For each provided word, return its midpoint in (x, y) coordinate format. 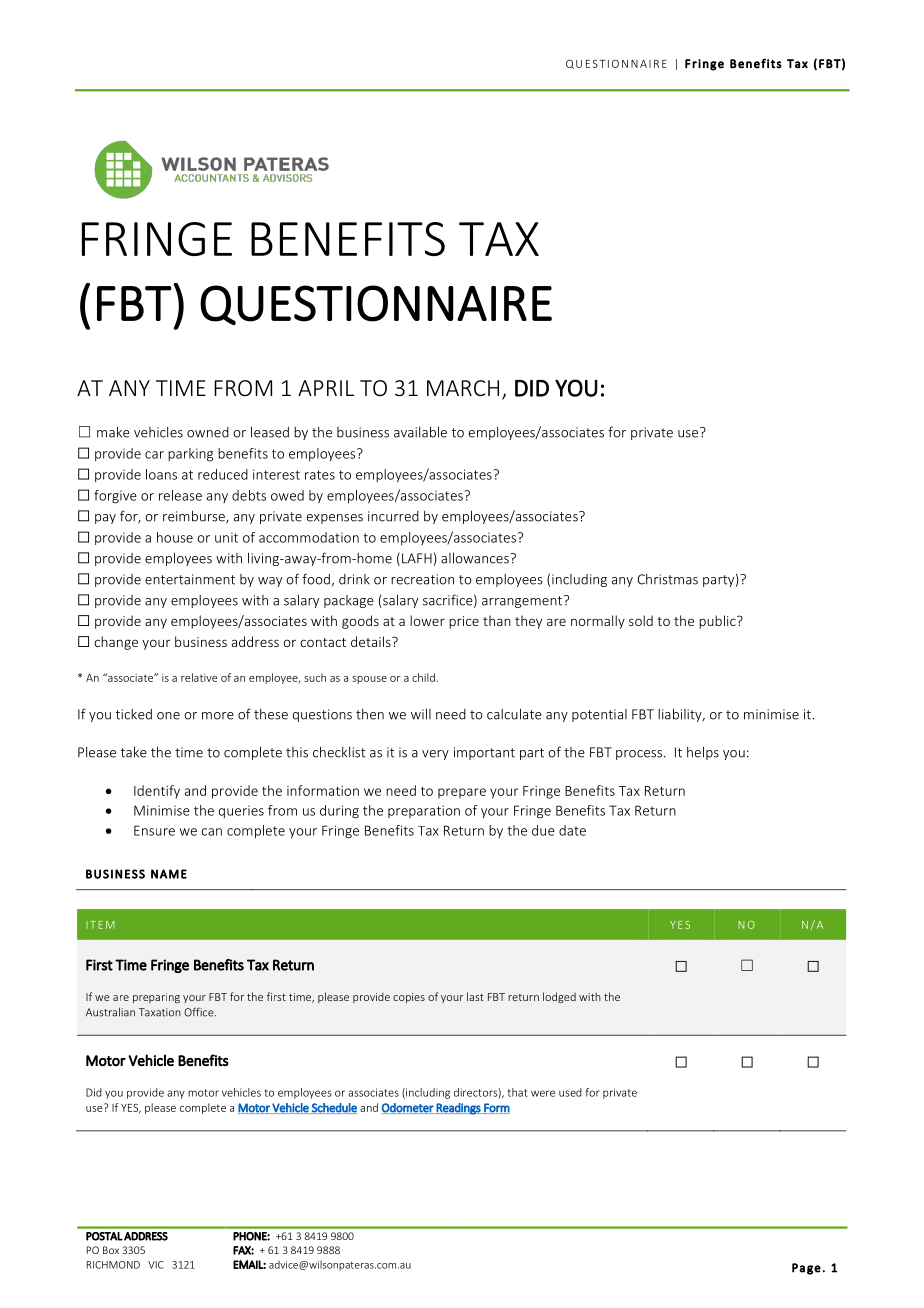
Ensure (154, 830)
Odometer (409, 1108)
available (420, 432)
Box (111, 1250)
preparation (424, 811)
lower (427, 620)
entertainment (190, 579)
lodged (559, 997)
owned (208, 432)
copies (409, 998)
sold (641, 620)
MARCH (463, 388)
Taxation (160, 1012)
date (572, 830)
